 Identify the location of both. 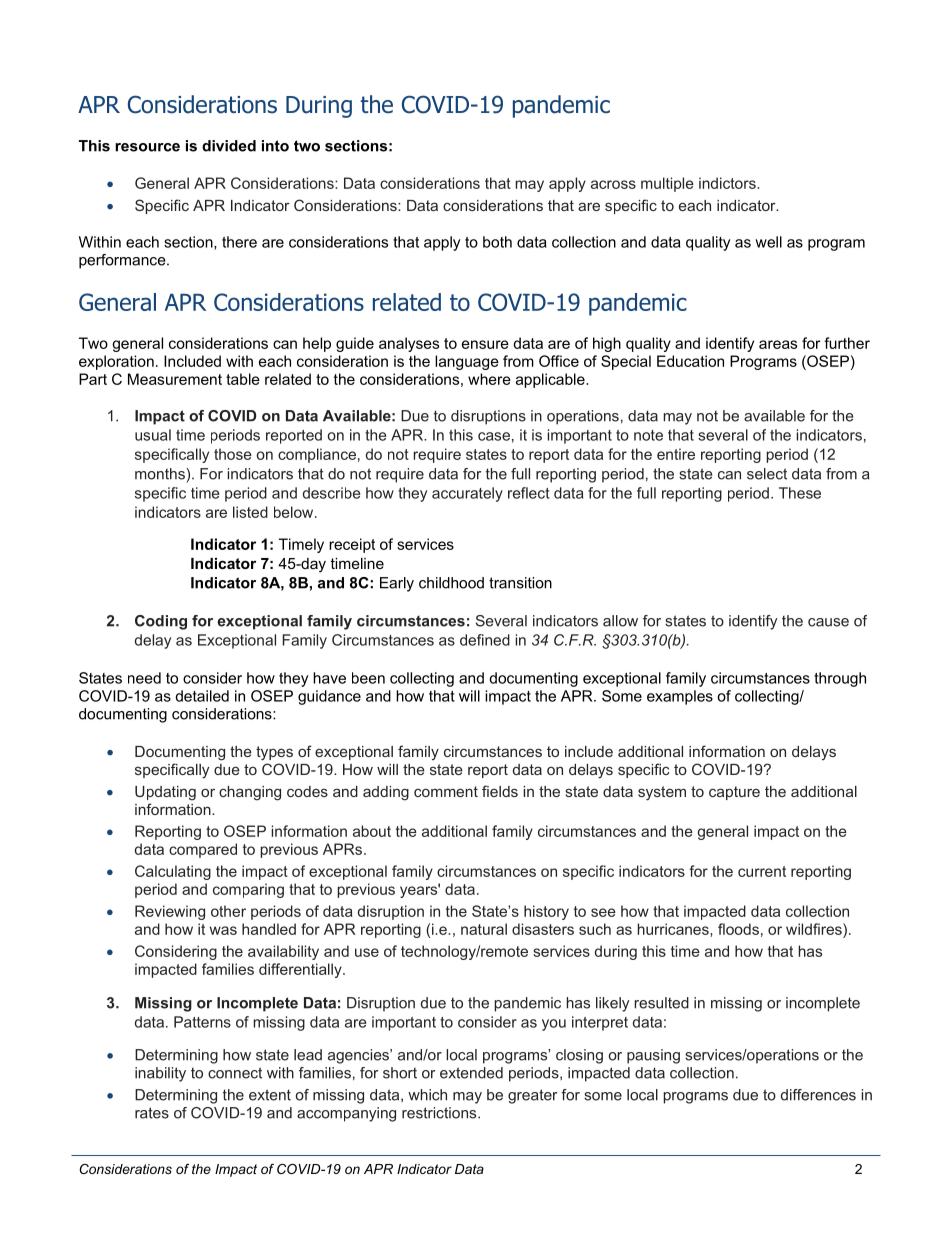
(497, 242).
